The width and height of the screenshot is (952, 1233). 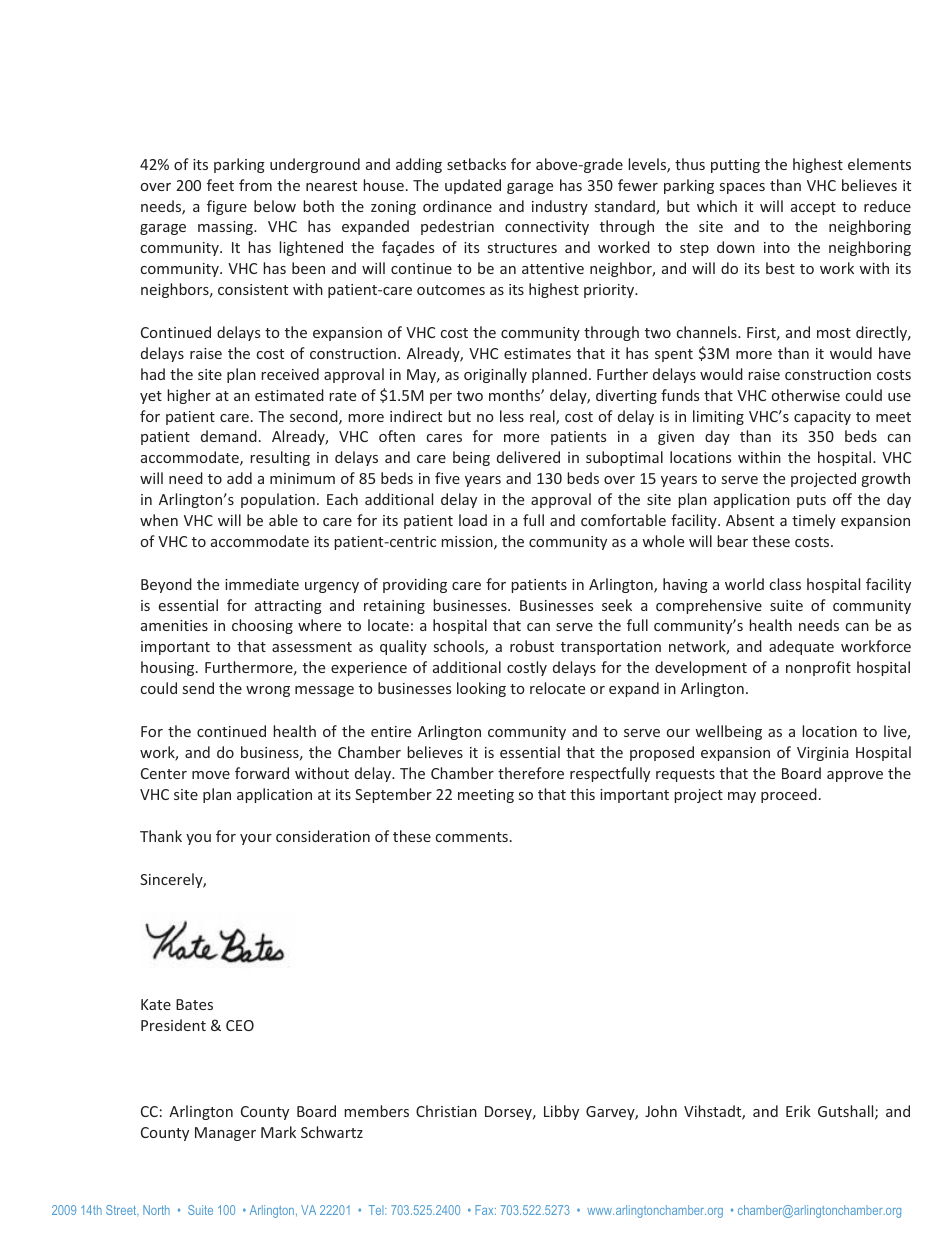 What do you see at coordinates (225, 1134) in the screenshot?
I see `Manager` at bounding box center [225, 1134].
